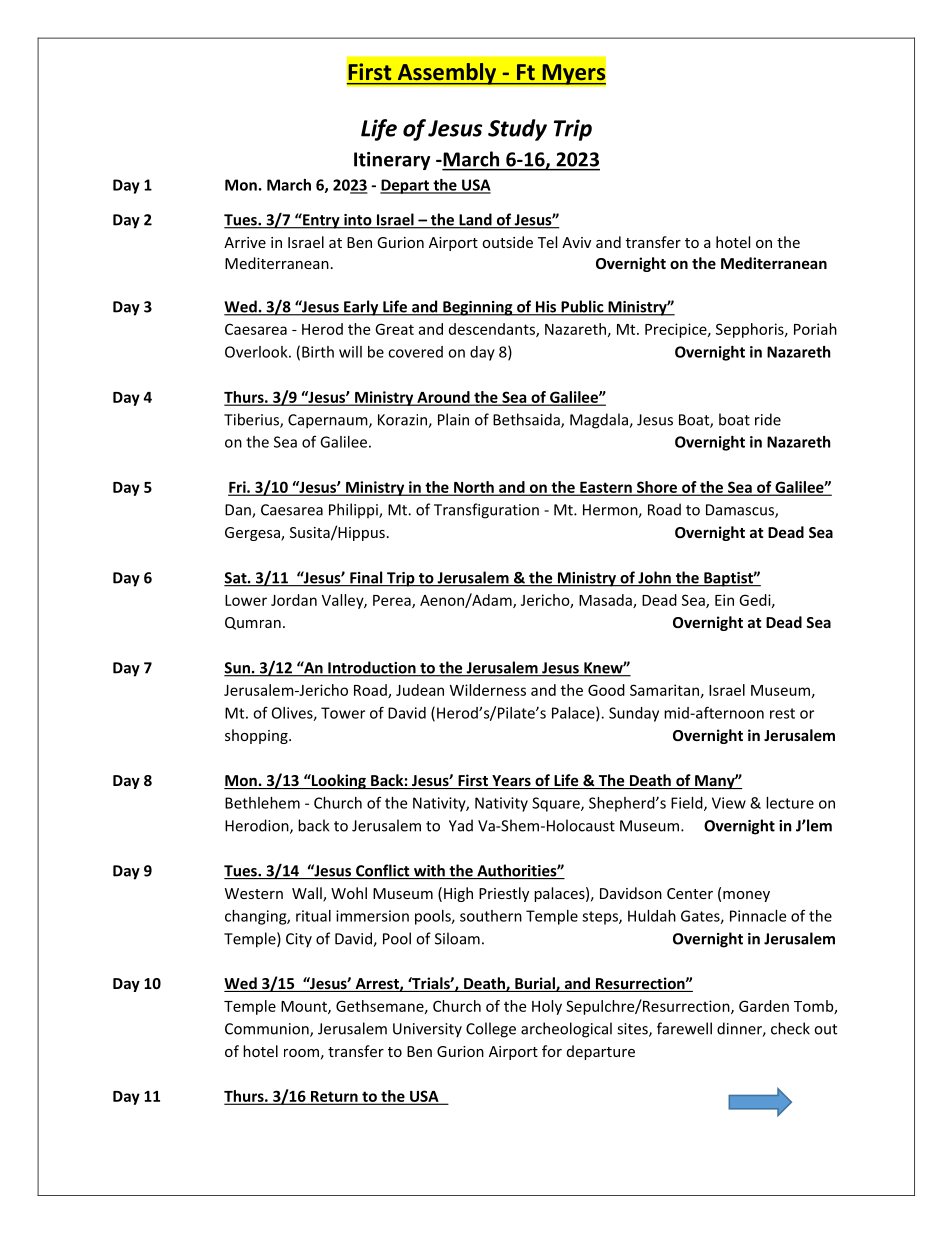 This page has width=952, height=1233. What do you see at coordinates (684, 1028) in the page?
I see `farewell` at bounding box center [684, 1028].
